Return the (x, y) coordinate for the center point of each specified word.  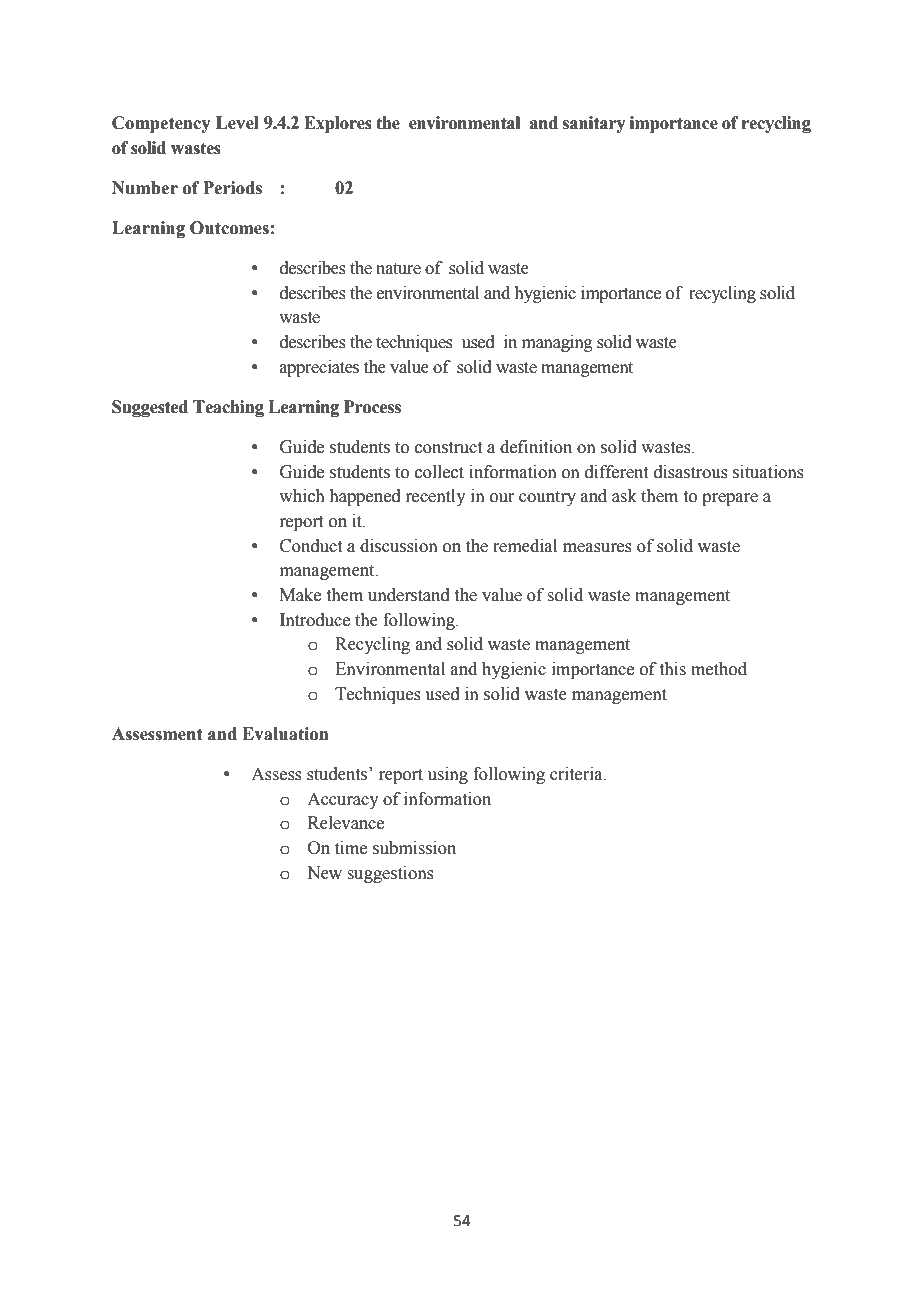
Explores (338, 124)
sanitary (594, 124)
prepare (730, 499)
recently (435, 497)
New (324, 873)
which (302, 496)
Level (237, 123)
